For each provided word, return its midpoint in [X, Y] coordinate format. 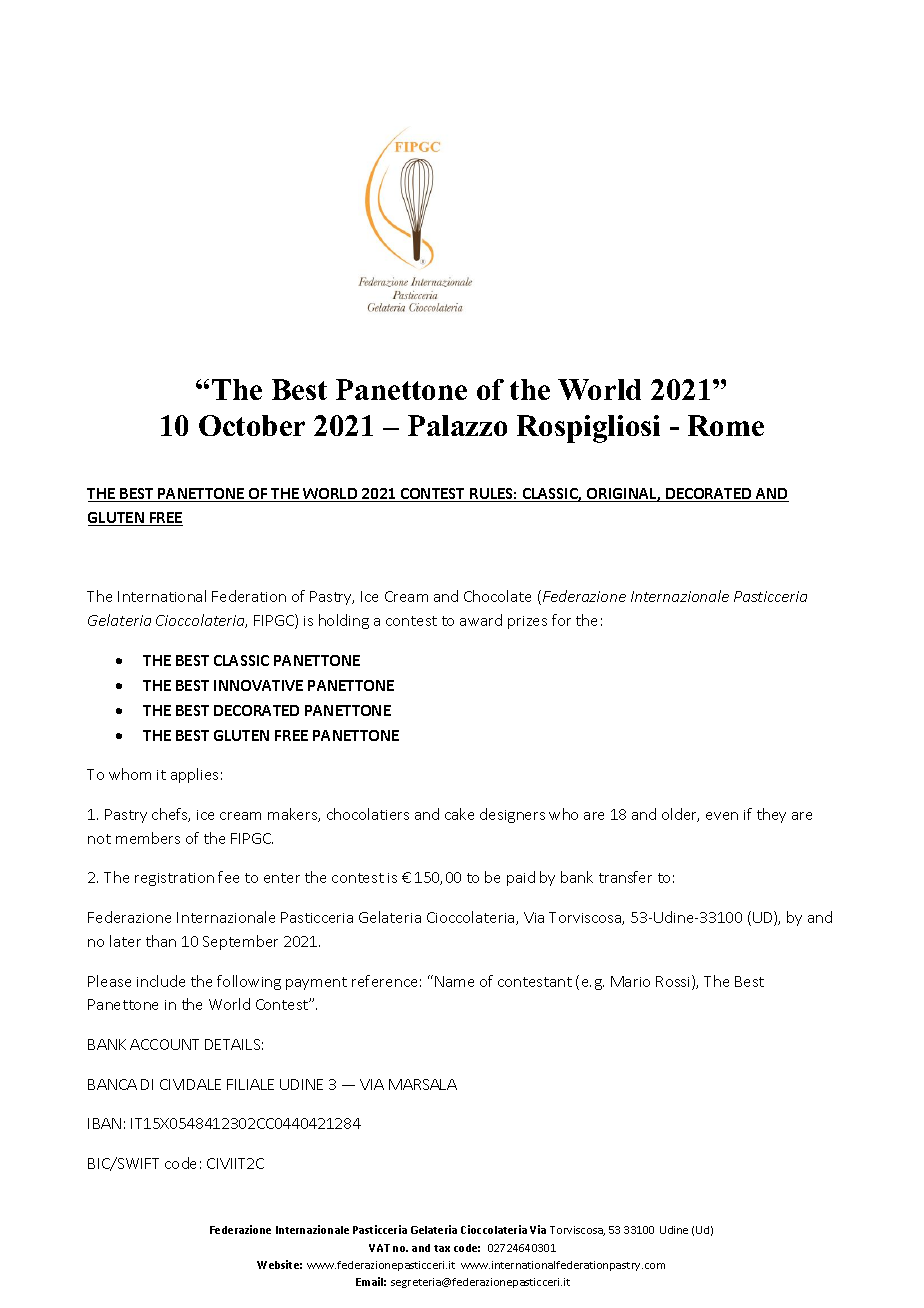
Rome [726, 425]
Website [279, 1264]
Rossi [674, 982]
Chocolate [497, 596]
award [481, 620]
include [161, 981]
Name [454, 981]
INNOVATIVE [258, 685]
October [252, 425]
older [680, 815]
